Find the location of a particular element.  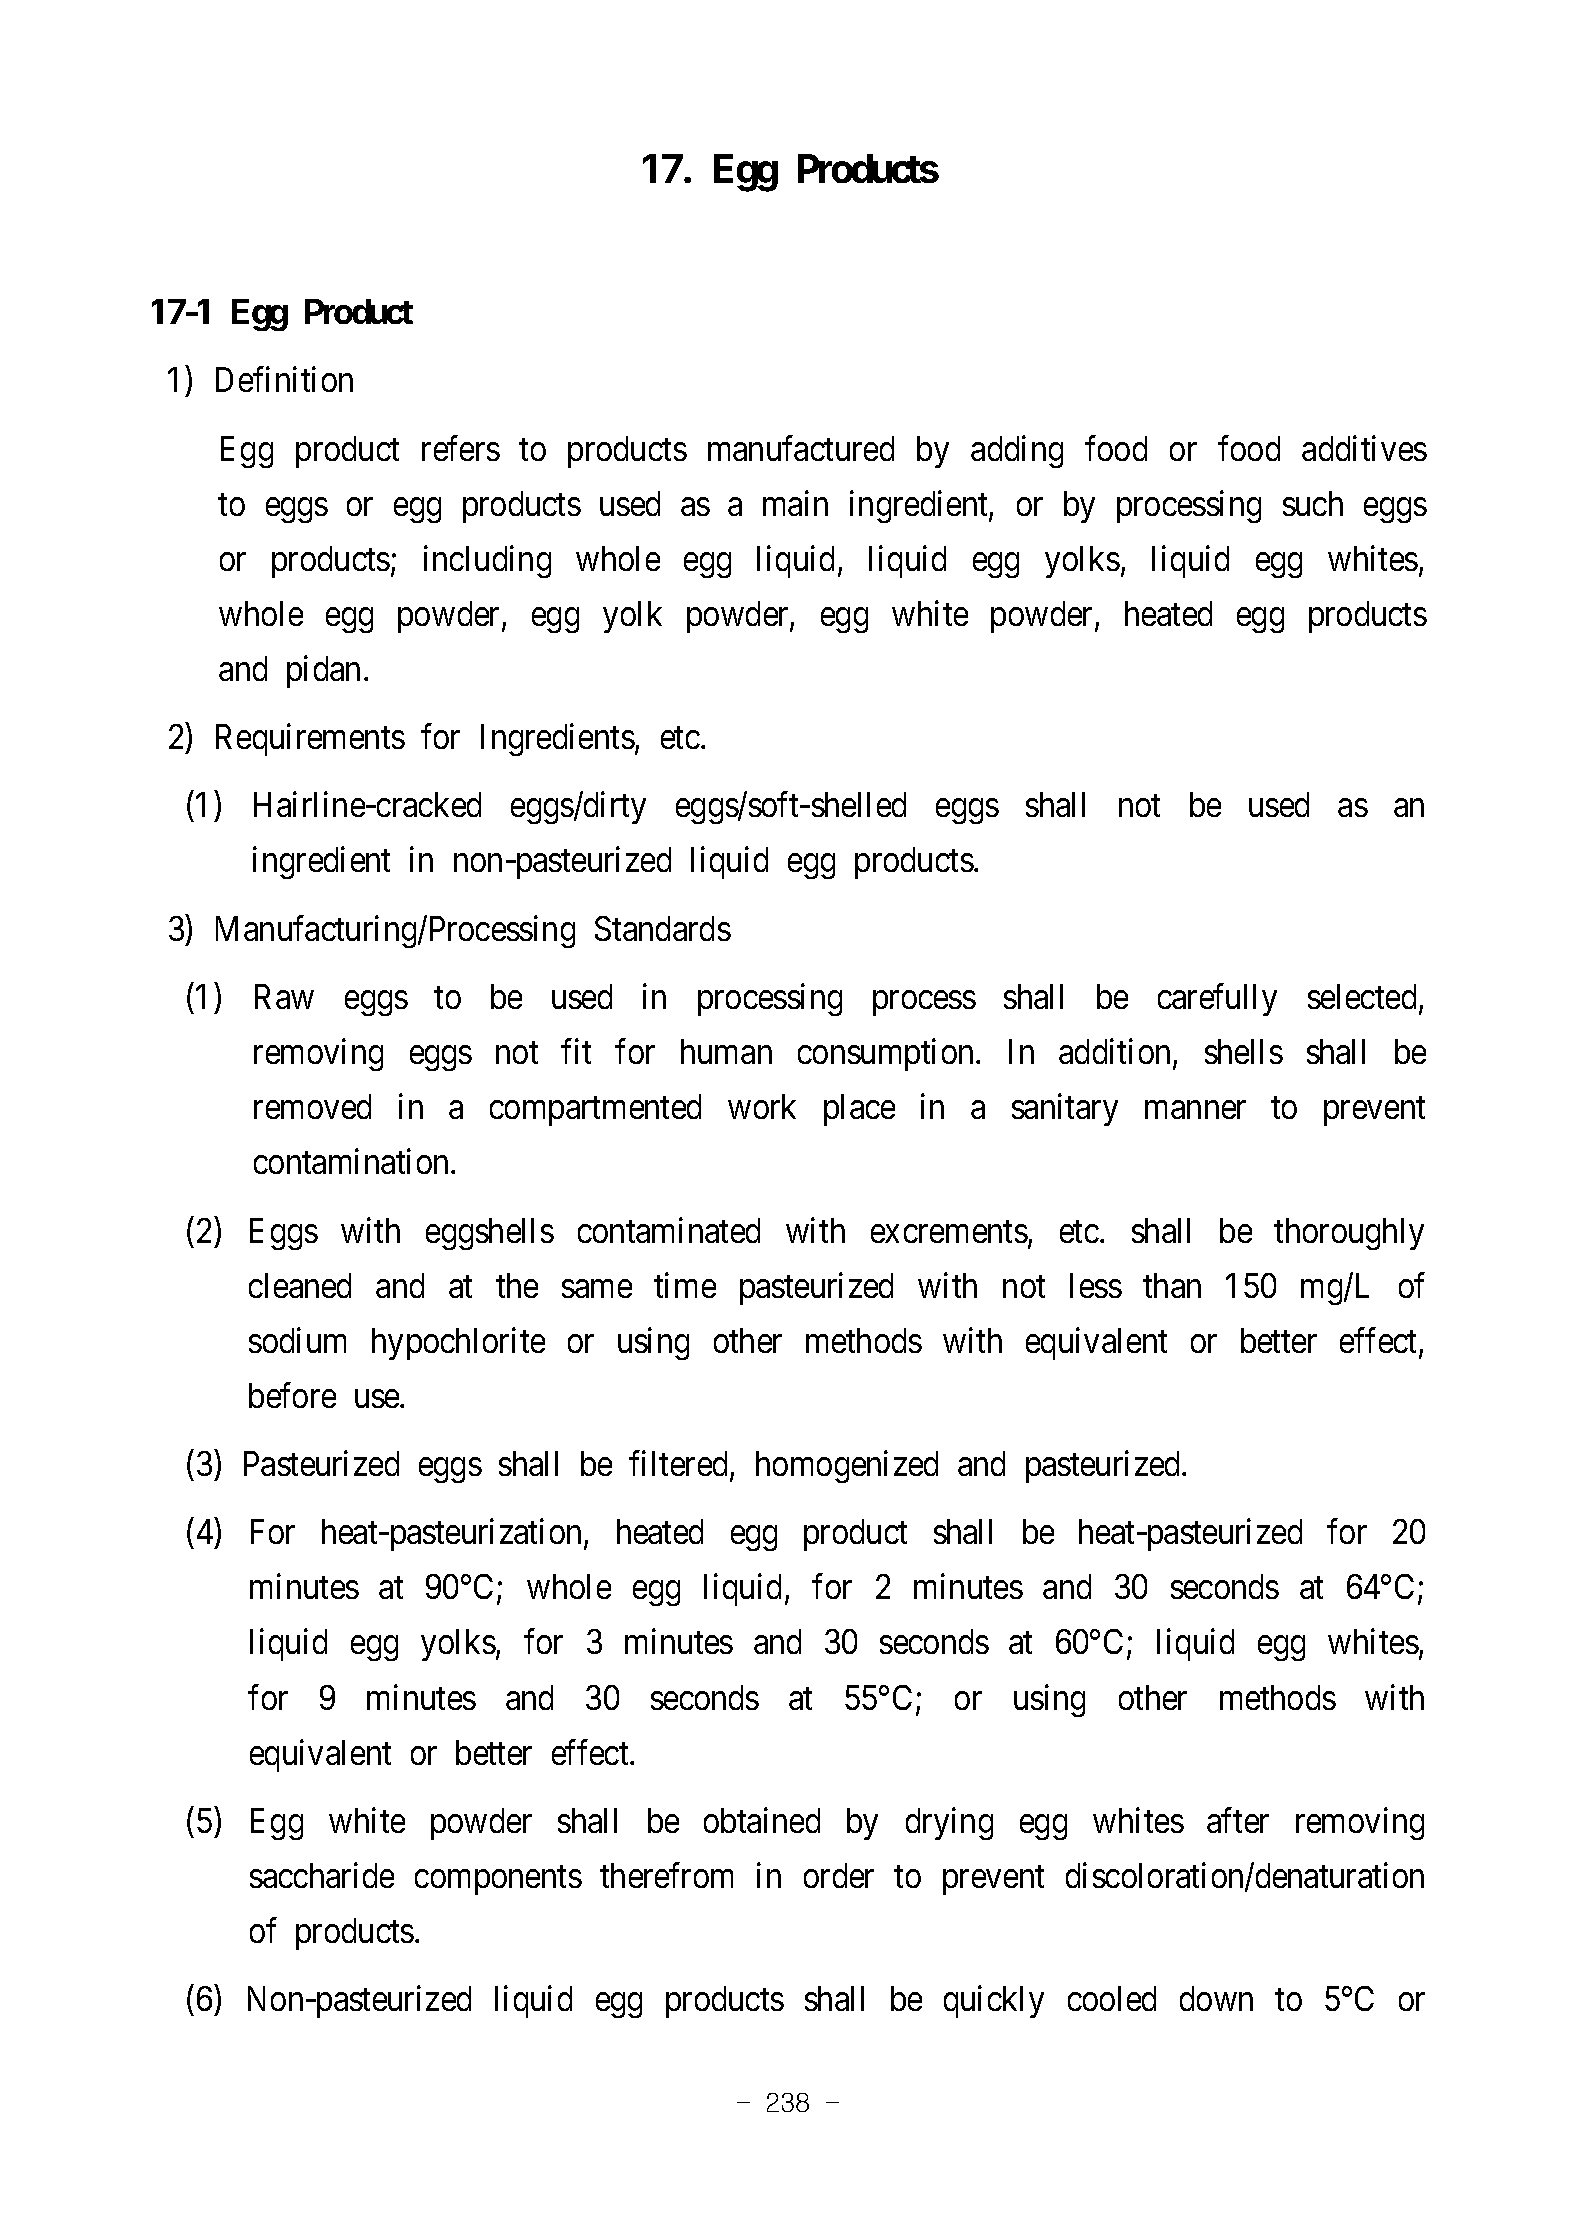

manner is located at coordinates (1195, 1110).
